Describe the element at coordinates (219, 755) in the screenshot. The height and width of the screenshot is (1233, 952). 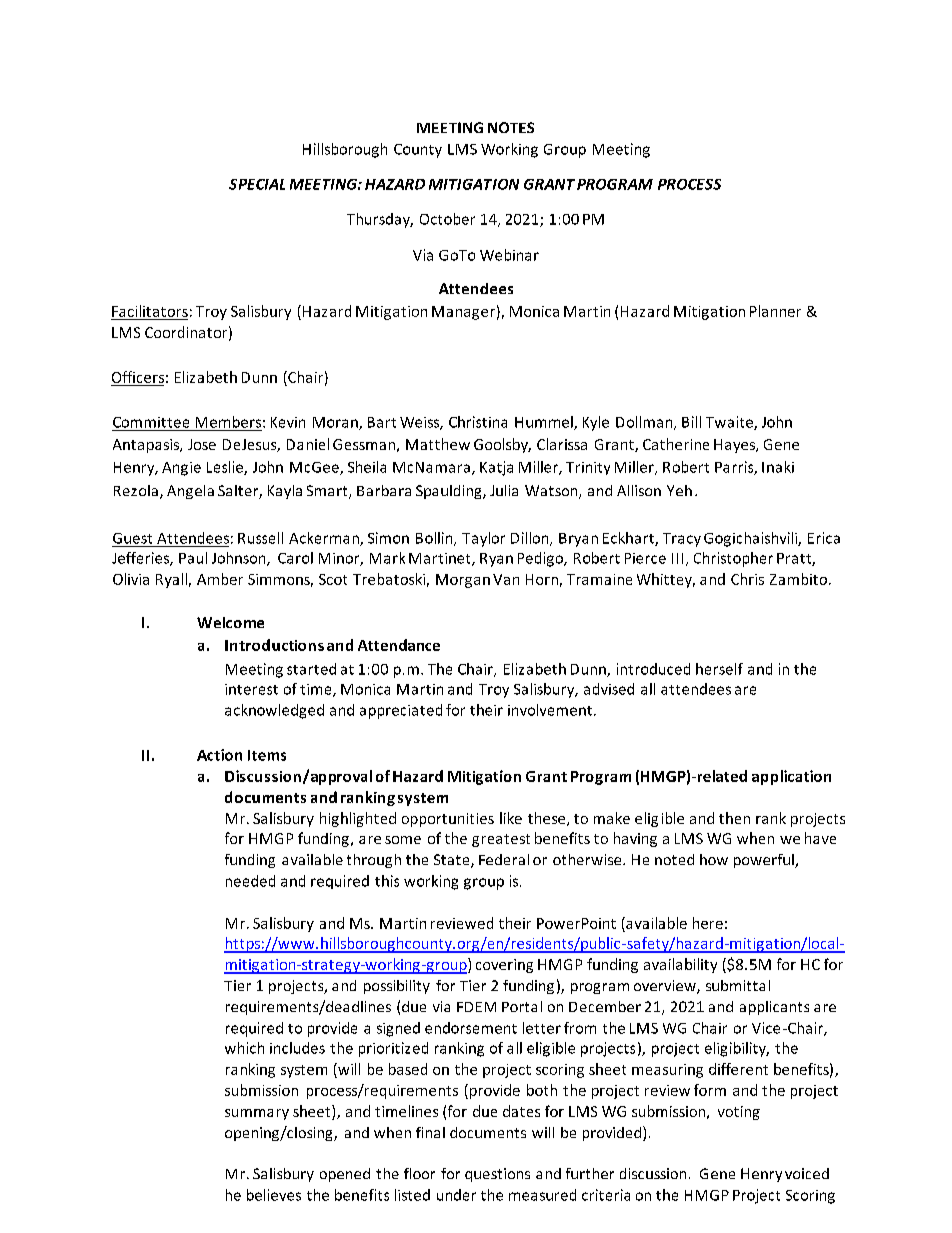
I see `Action` at that location.
